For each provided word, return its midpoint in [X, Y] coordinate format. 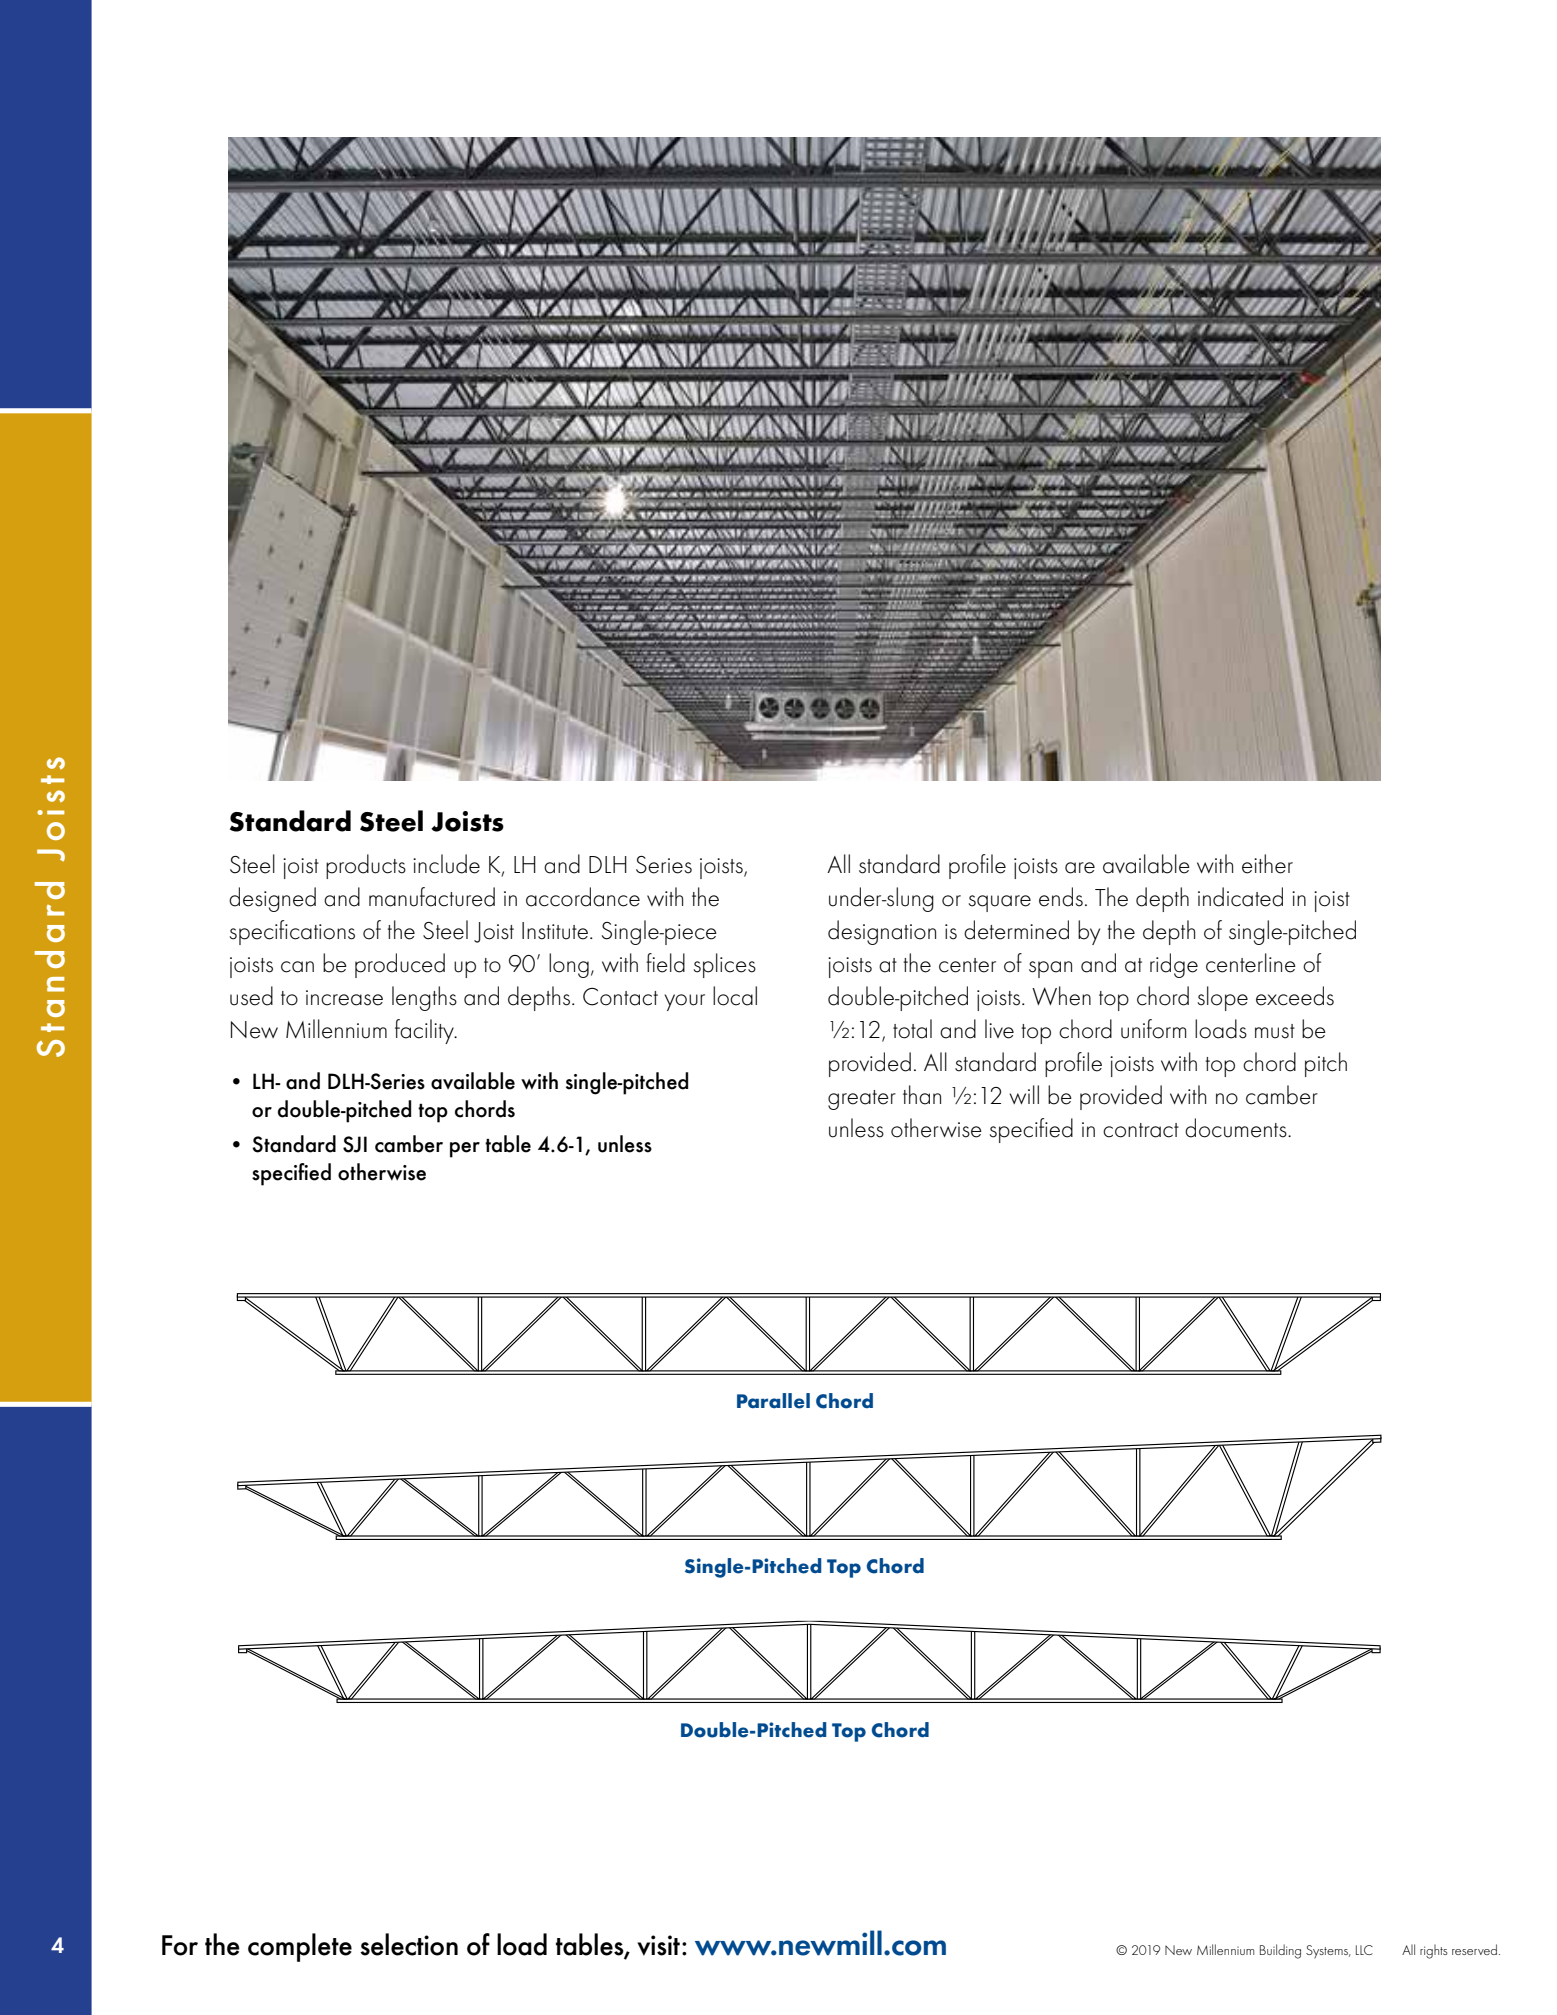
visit [658, 1945]
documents [1237, 1128]
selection [409, 1944]
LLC [1364, 1950]
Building [1280, 1951]
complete [300, 1947]
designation [882, 932]
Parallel [773, 1401]
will [1024, 1094]
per [465, 1150]
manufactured [432, 897]
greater [862, 1100]
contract [1141, 1130]
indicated [1240, 897]
